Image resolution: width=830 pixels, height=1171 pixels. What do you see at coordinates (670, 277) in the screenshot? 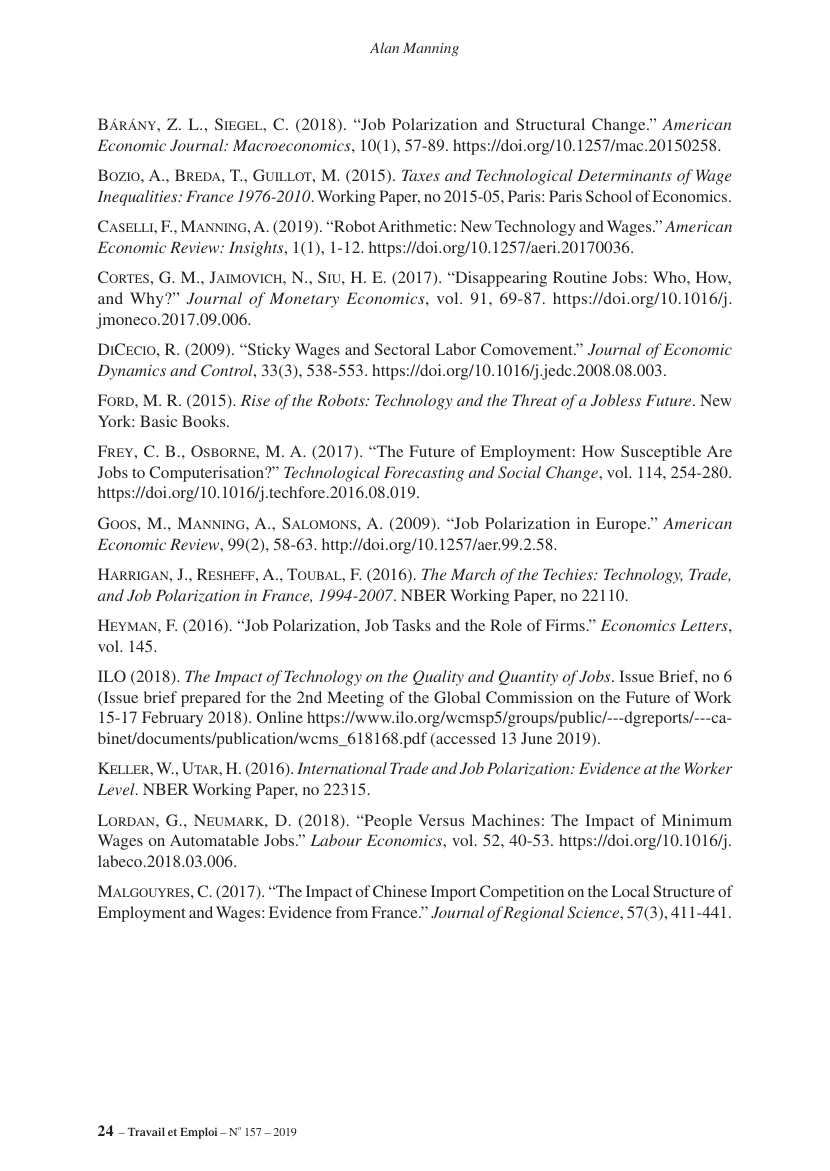
I see `Who` at bounding box center [670, 277].
